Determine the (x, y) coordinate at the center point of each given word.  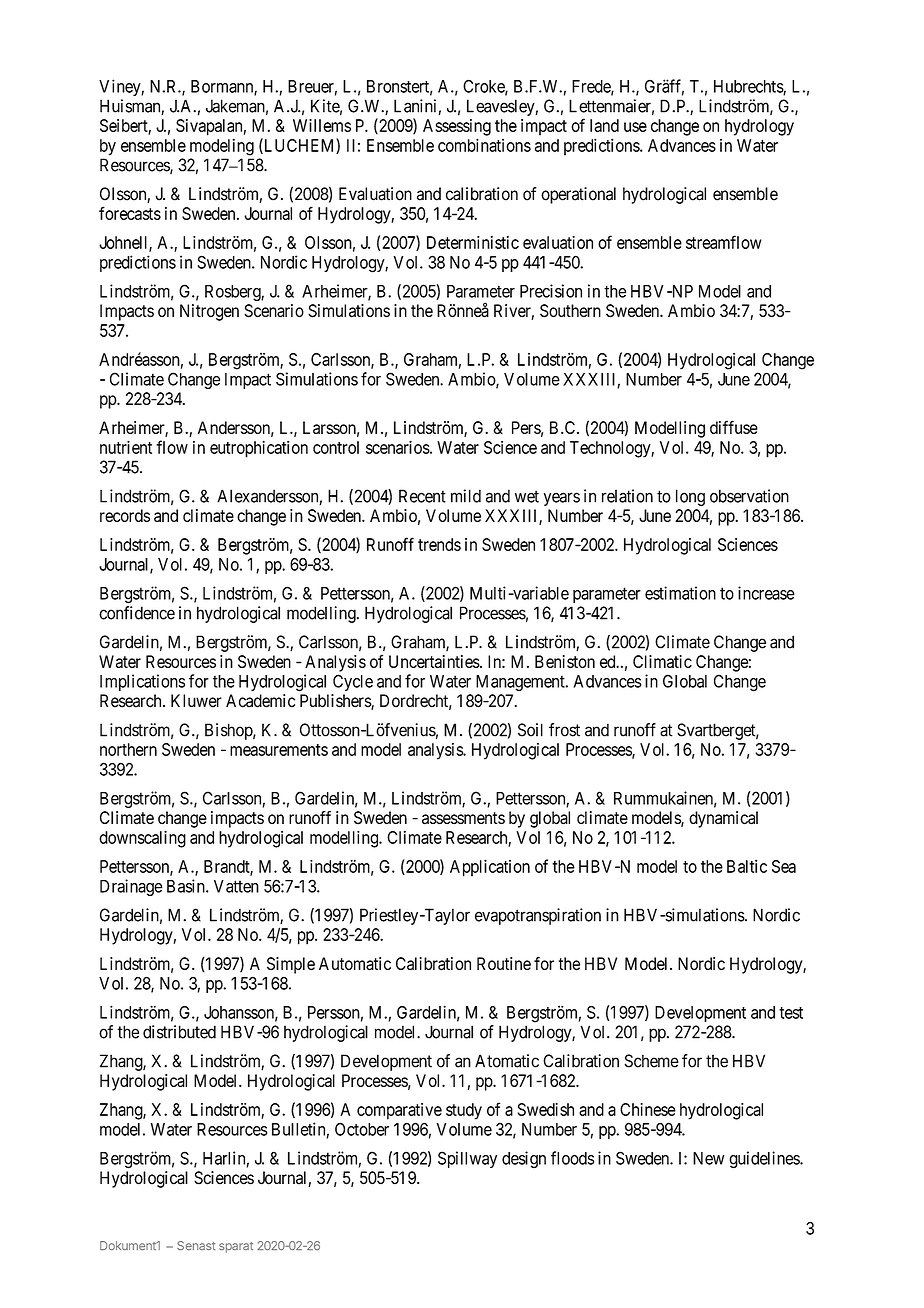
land (604, 125)
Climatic (662, 661)
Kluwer (196, 701)
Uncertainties (434, 661)
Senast (196, 1245)
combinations (484, 145)
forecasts (130, 213)
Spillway (467, 1159)
